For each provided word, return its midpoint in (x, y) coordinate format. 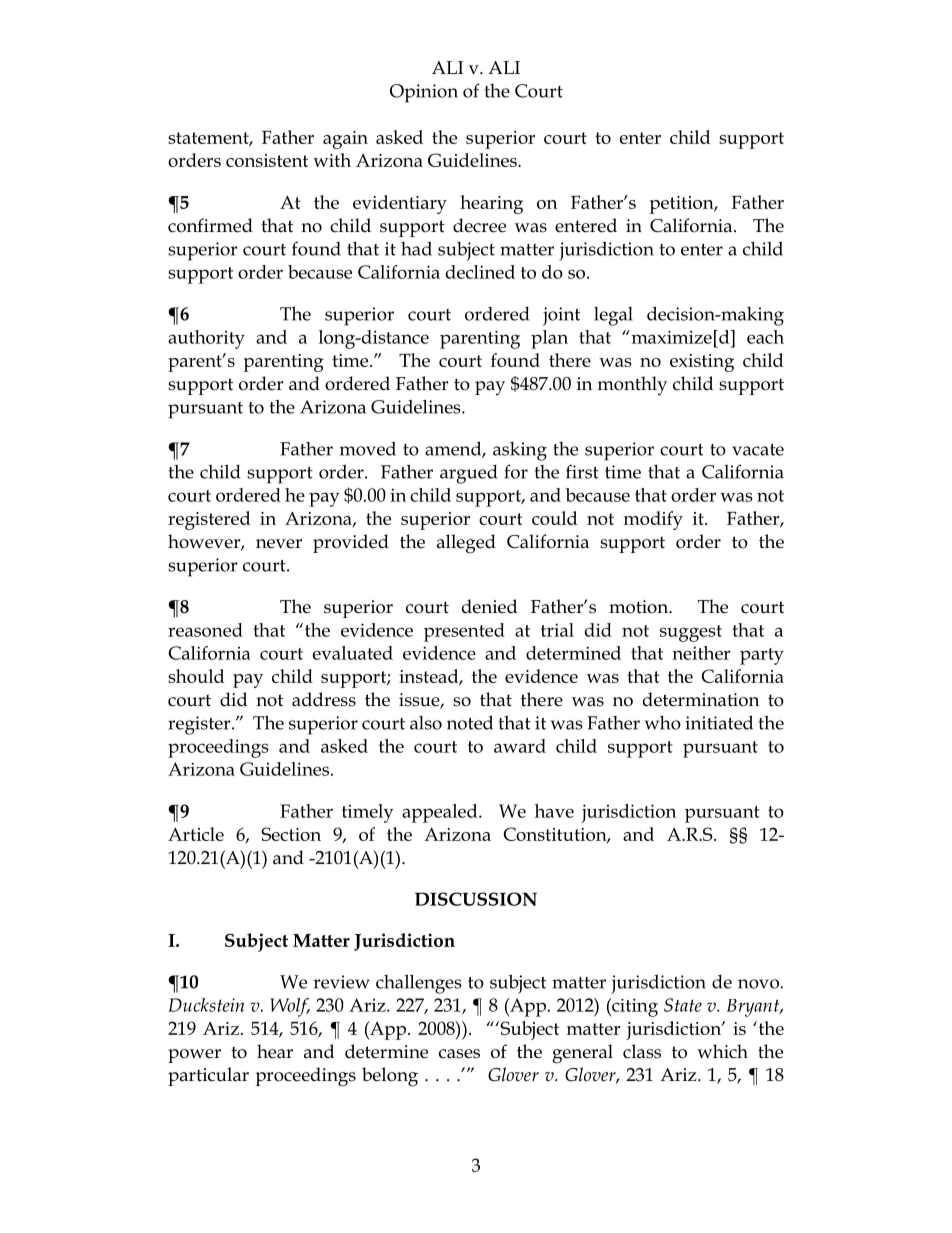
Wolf (290, 1007)
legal (613, 316)
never (279, 544)
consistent (267, 160)
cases (459, 1054)
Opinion (424, 93)
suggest (691, 633)
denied (489, 606)
